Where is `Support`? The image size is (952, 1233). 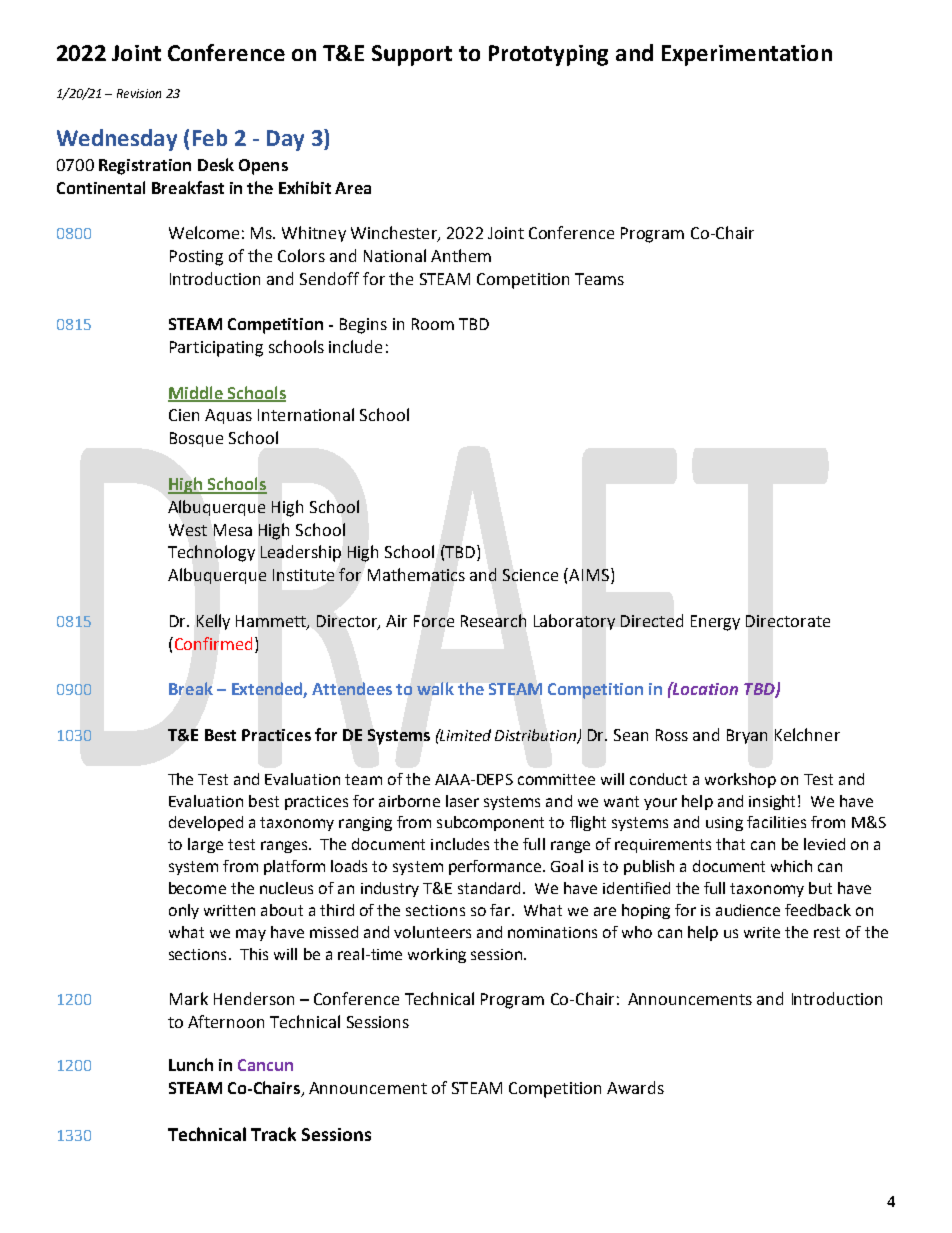
Support is located at coordinates (412, 55).
